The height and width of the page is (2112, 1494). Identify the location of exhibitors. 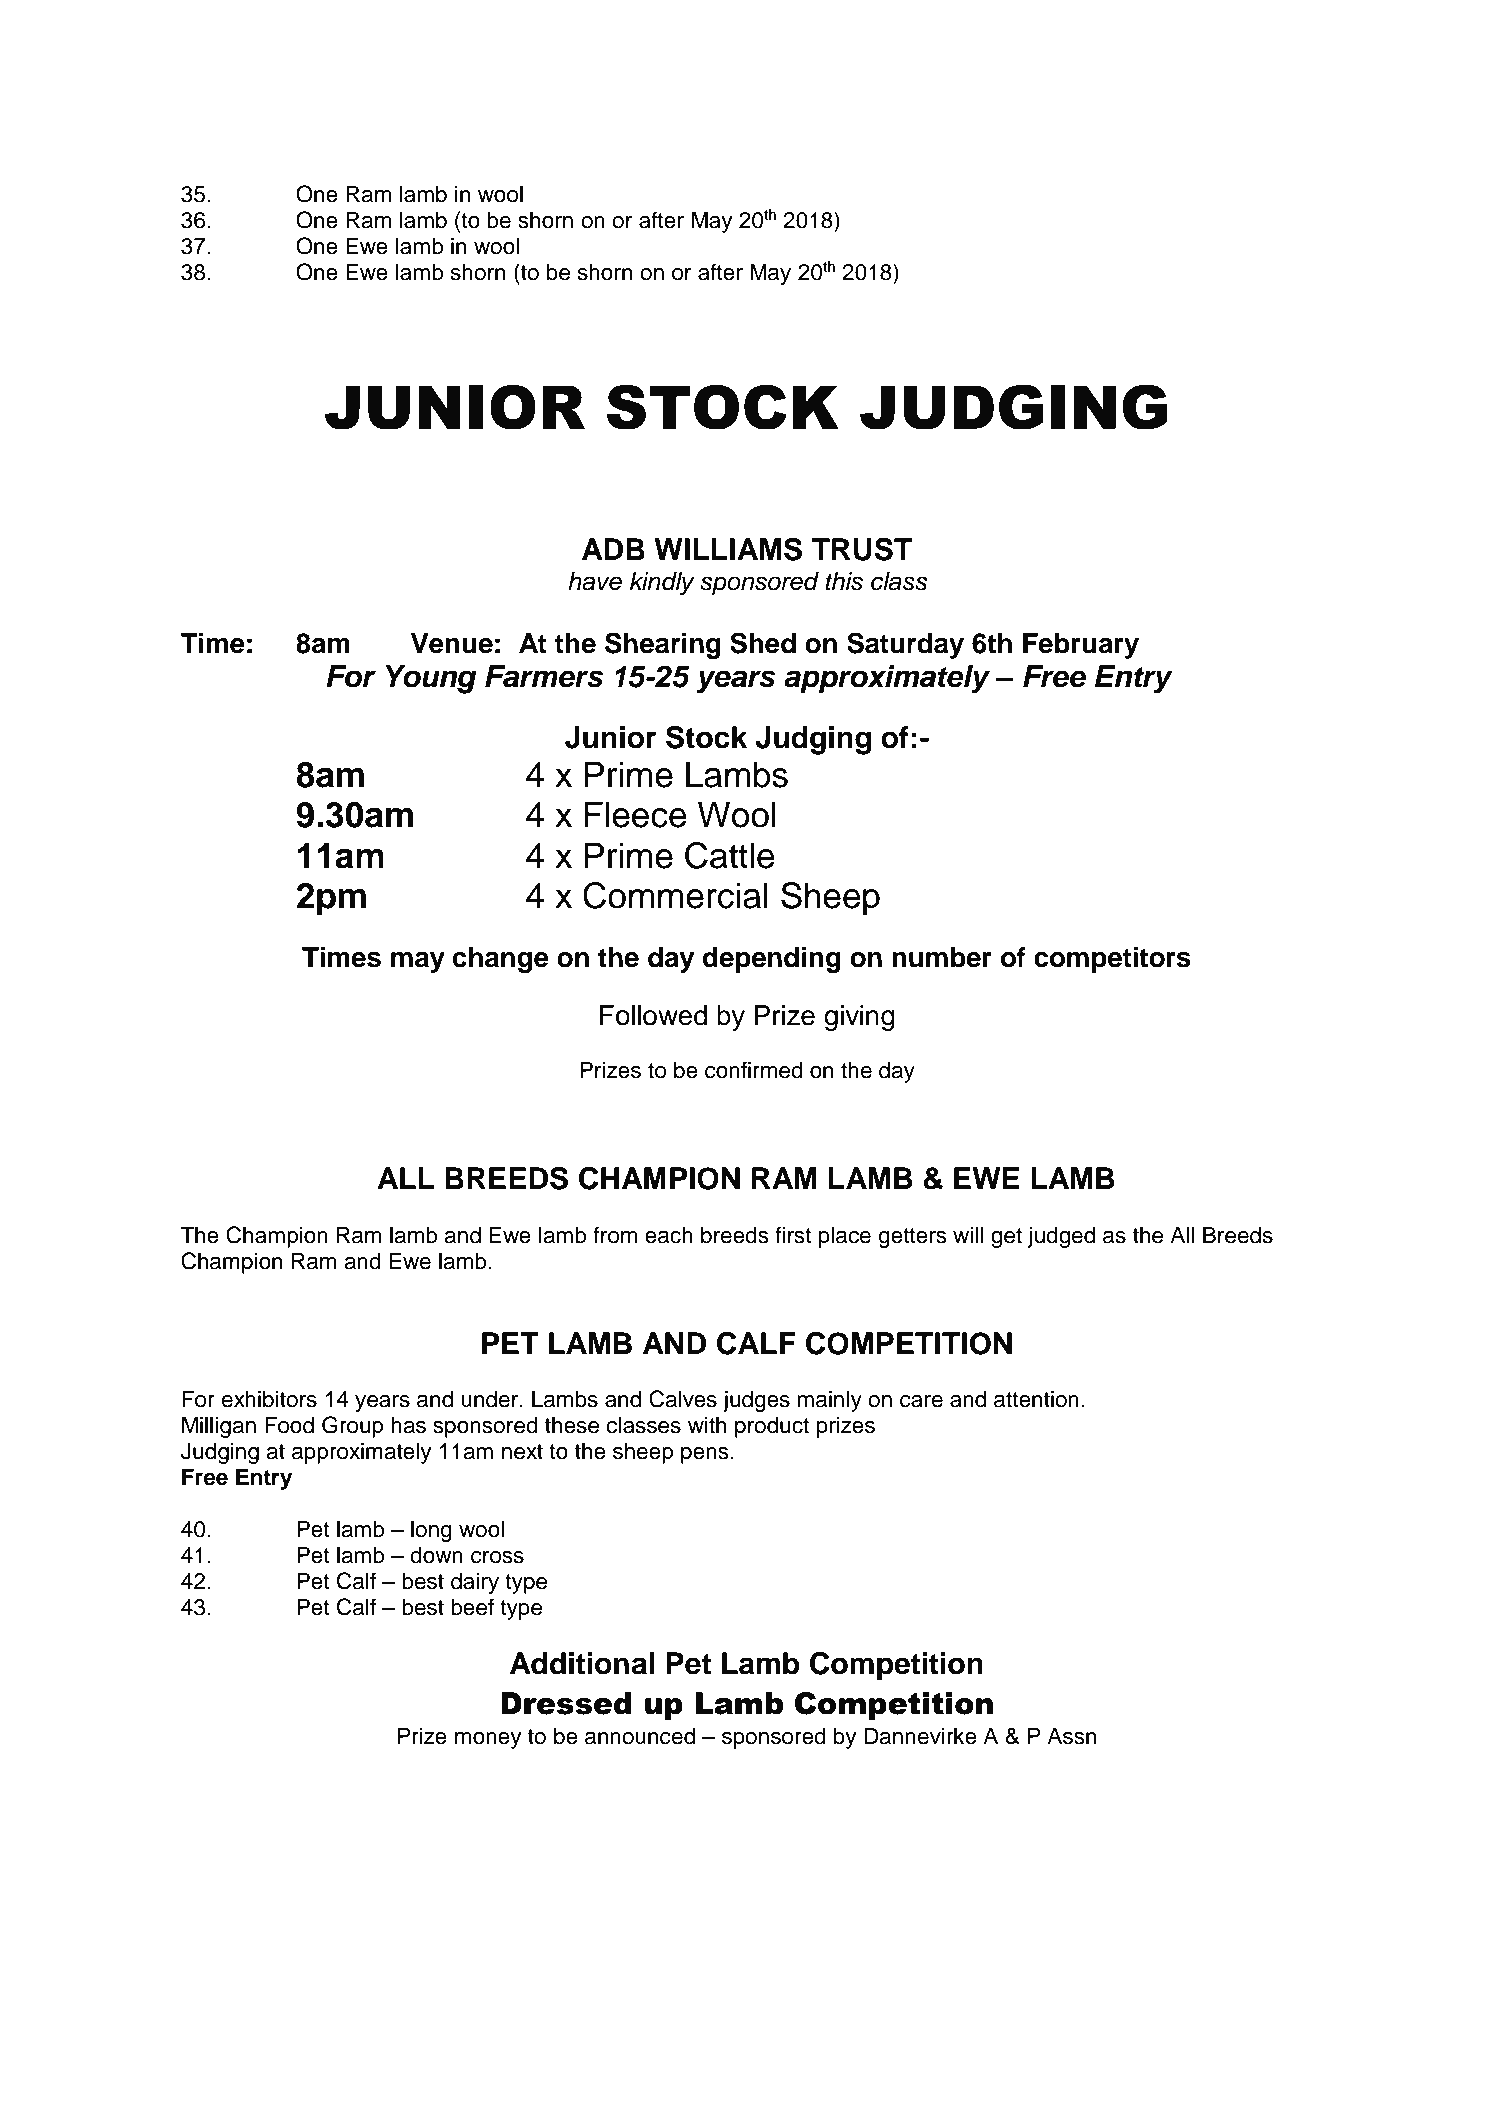
(269, 1399).
